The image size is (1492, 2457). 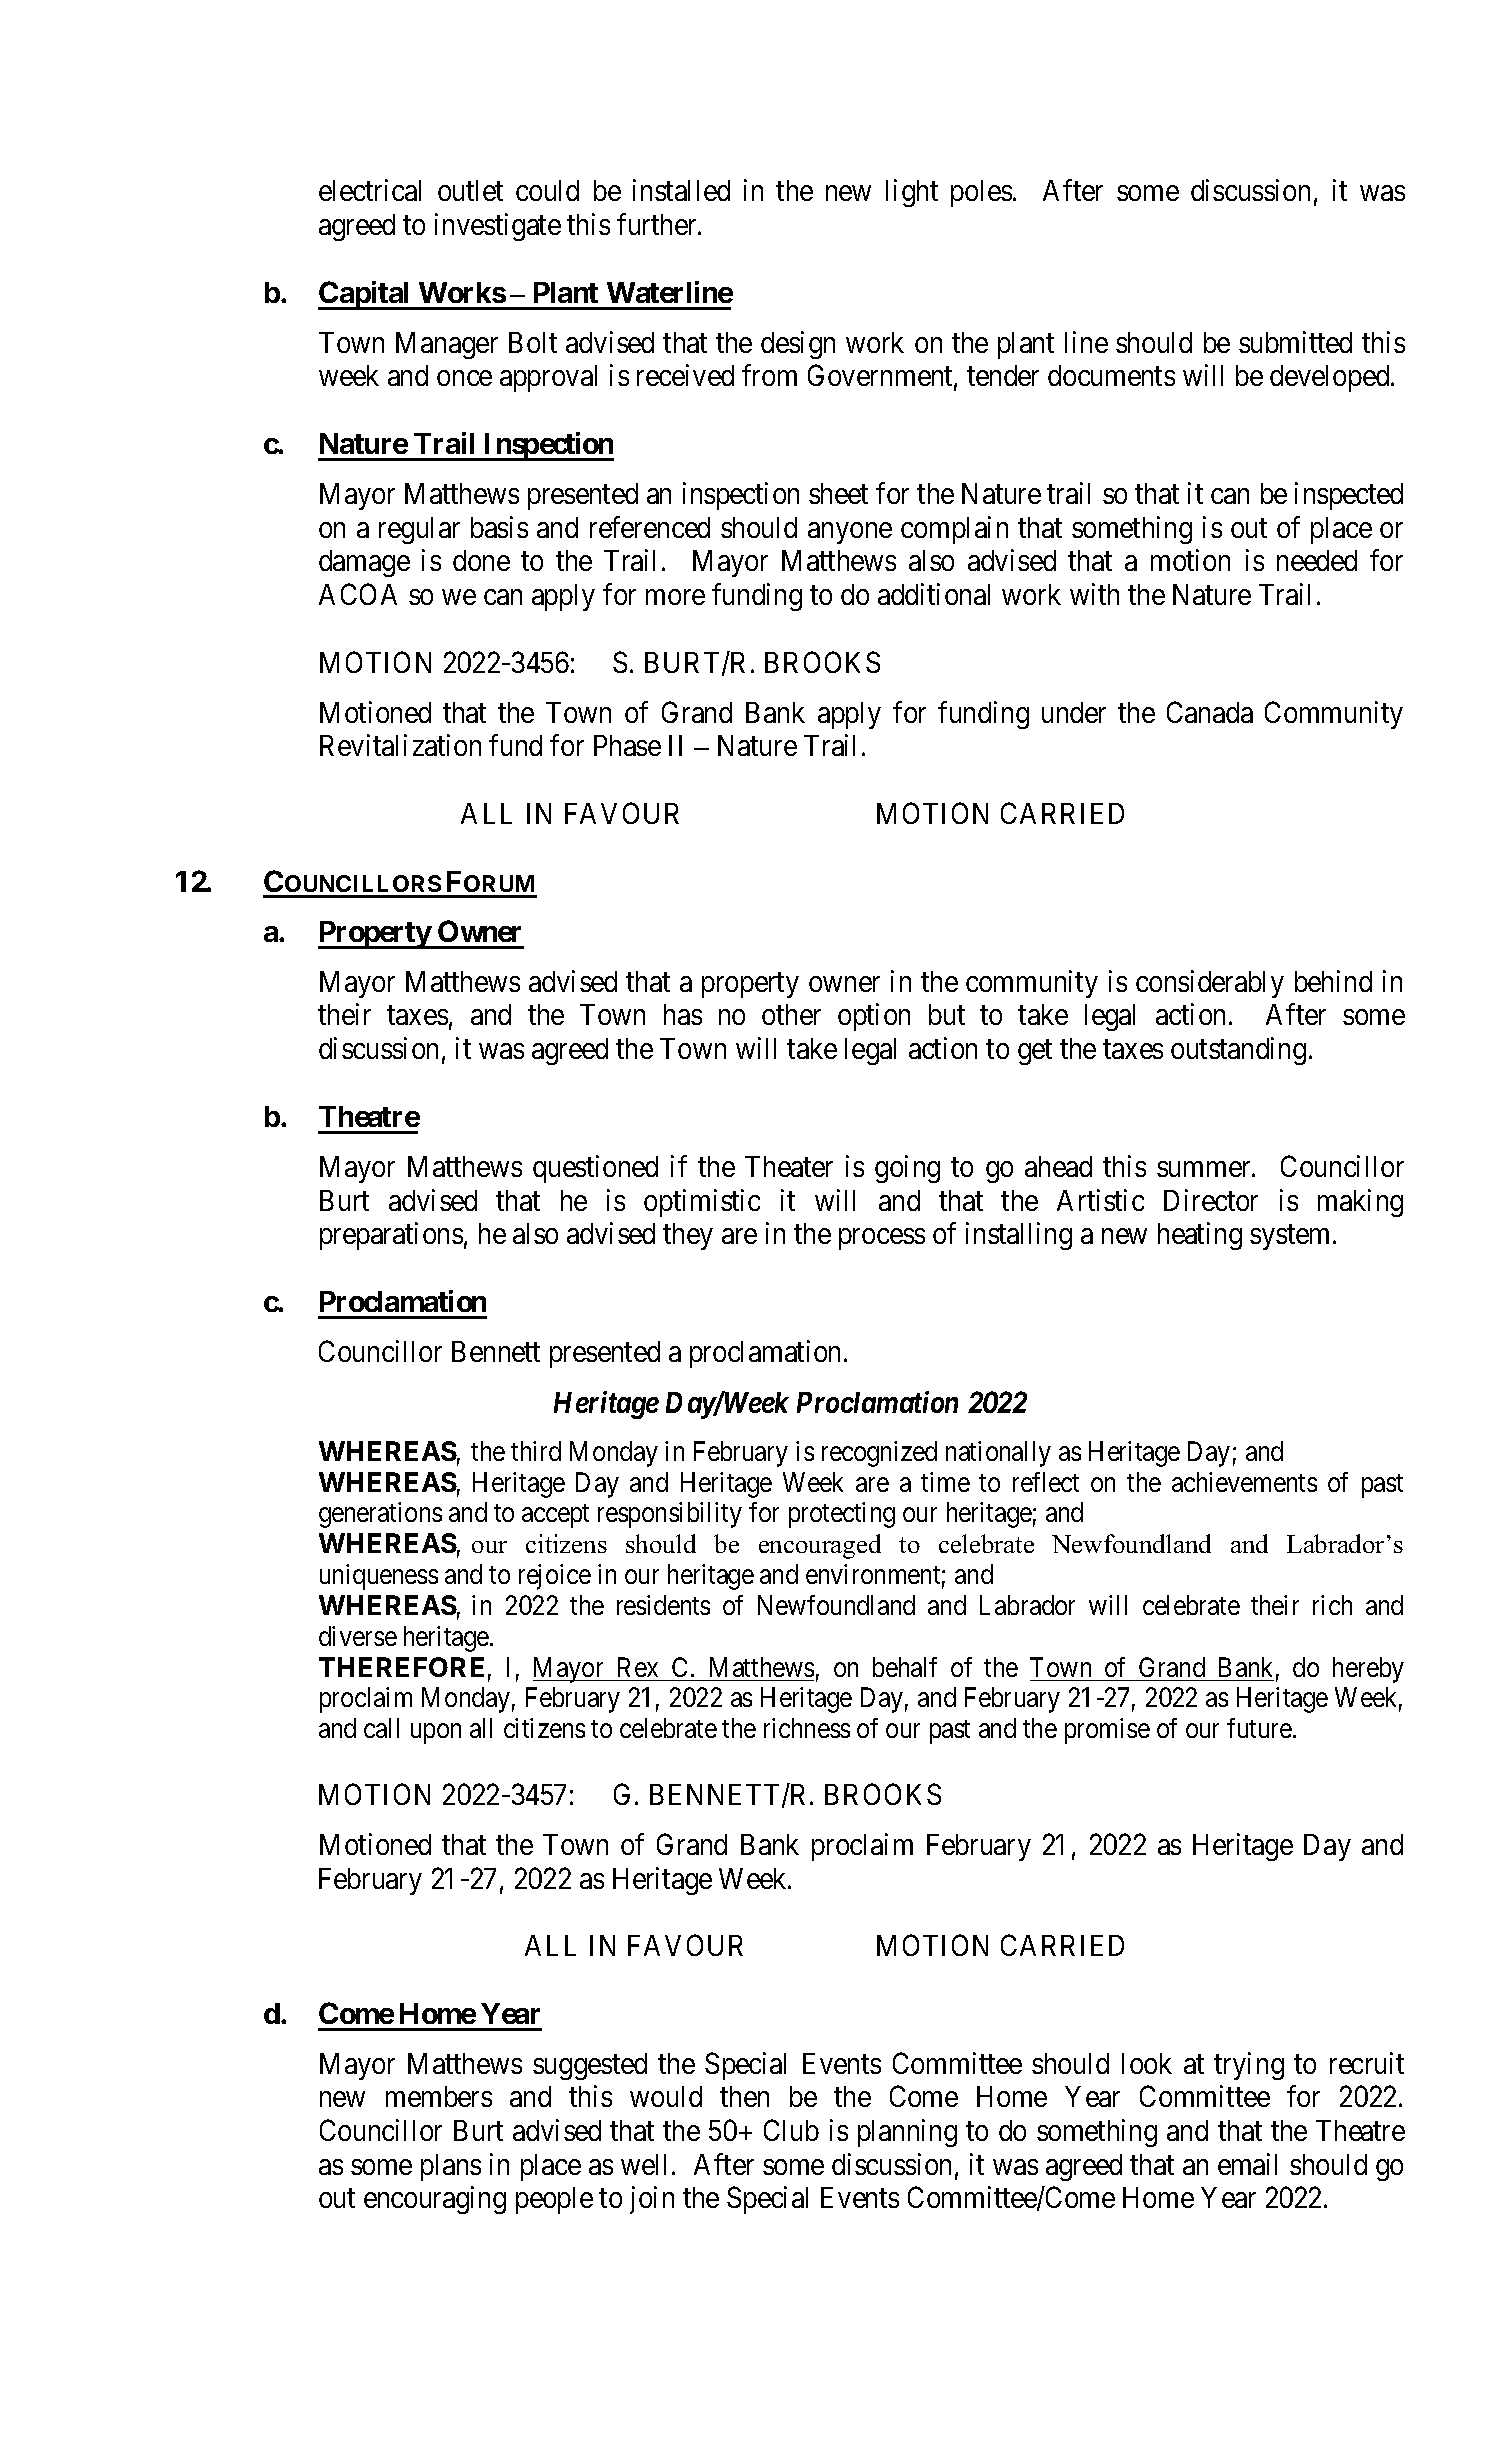 What do you see at coordinates (1295, 342) in the document?
I see `submitted` at bounding box center [1295, 342].
